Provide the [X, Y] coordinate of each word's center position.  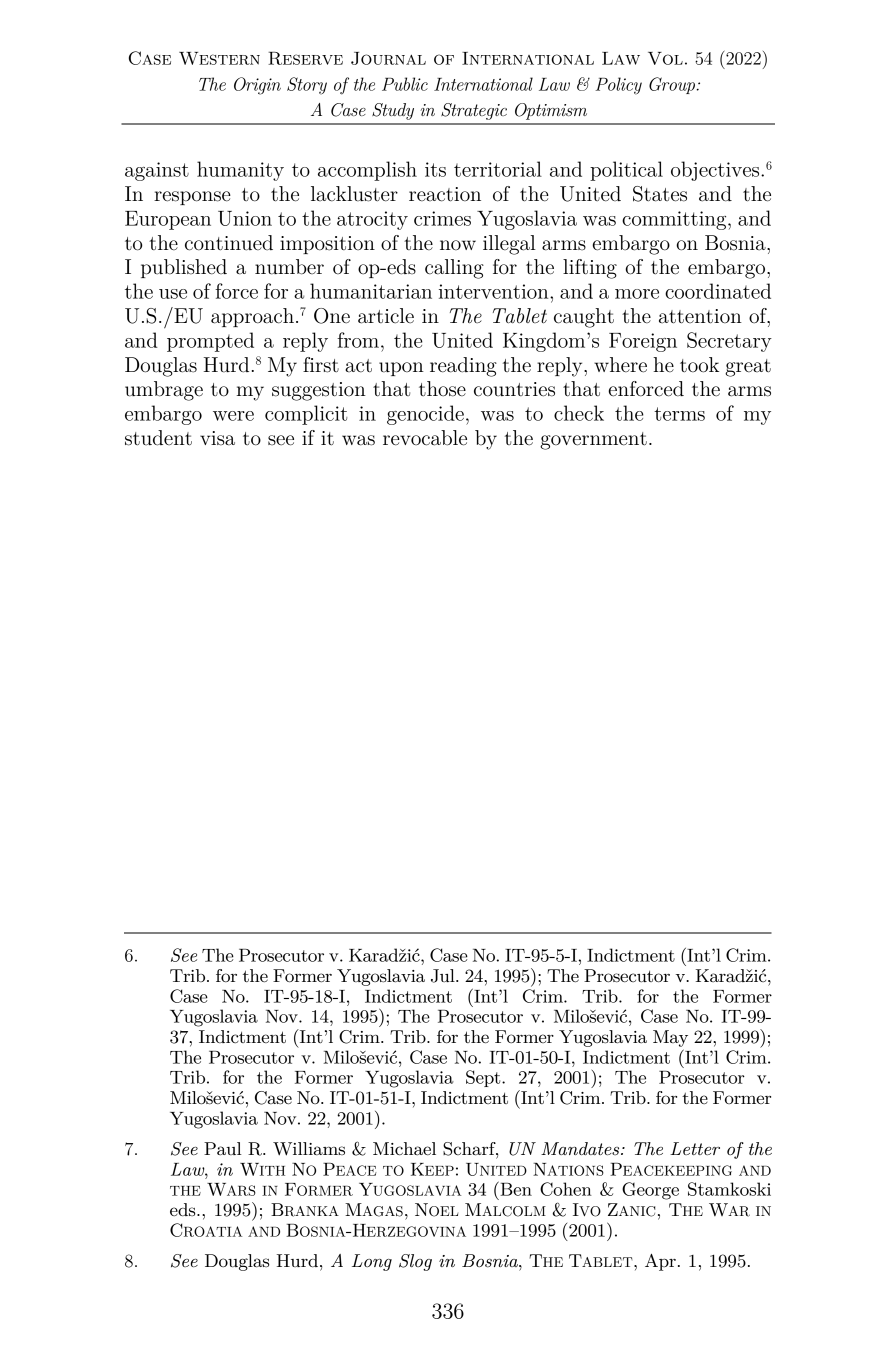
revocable [425, 438]
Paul [223, 1148]
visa [217, 438]
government [593, 441]
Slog [415, 1262]
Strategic [474, 111]
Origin [257, 86]
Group [673, 85]
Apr [660, 1262]
